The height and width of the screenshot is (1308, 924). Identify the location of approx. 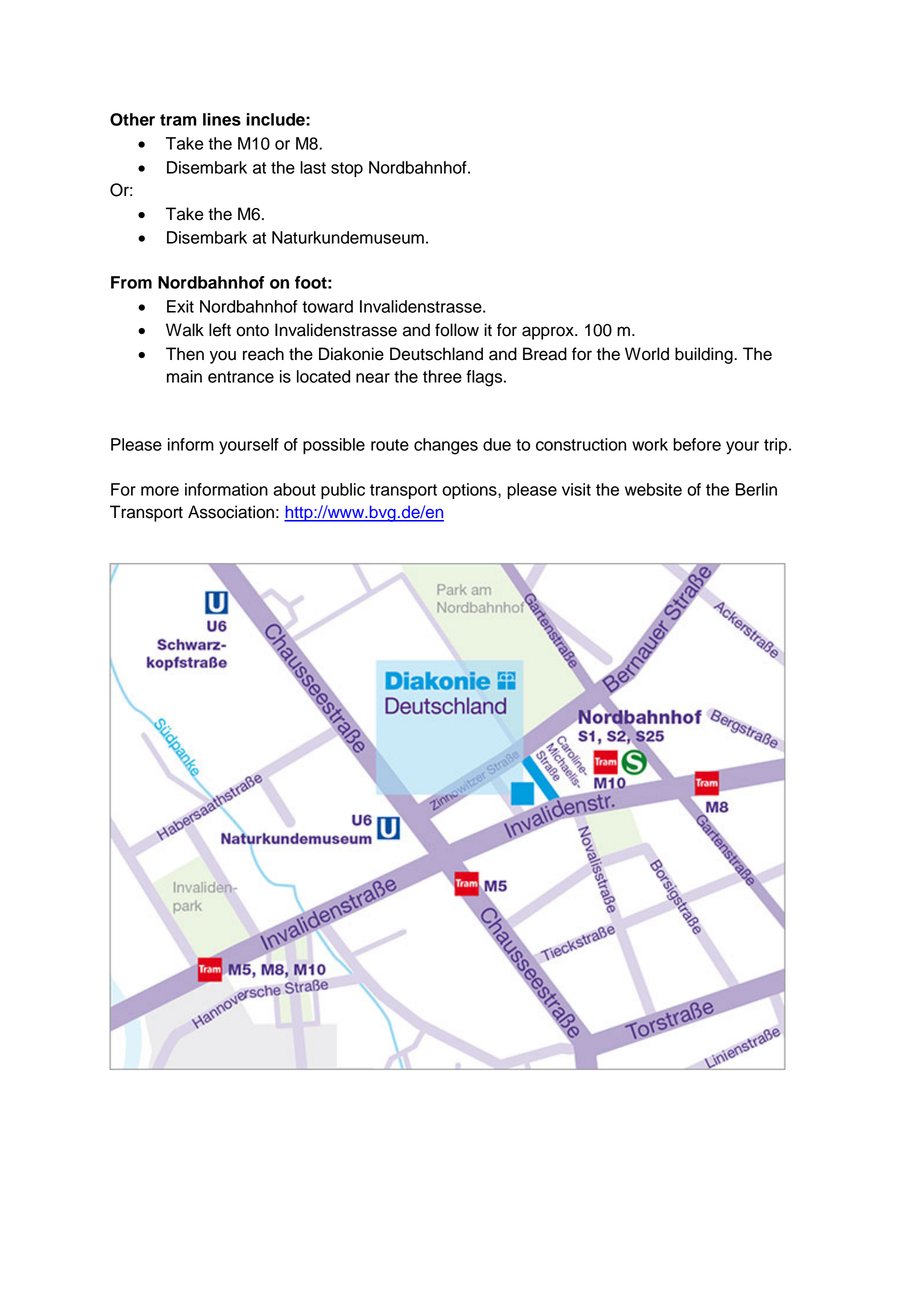
(549, 333).
